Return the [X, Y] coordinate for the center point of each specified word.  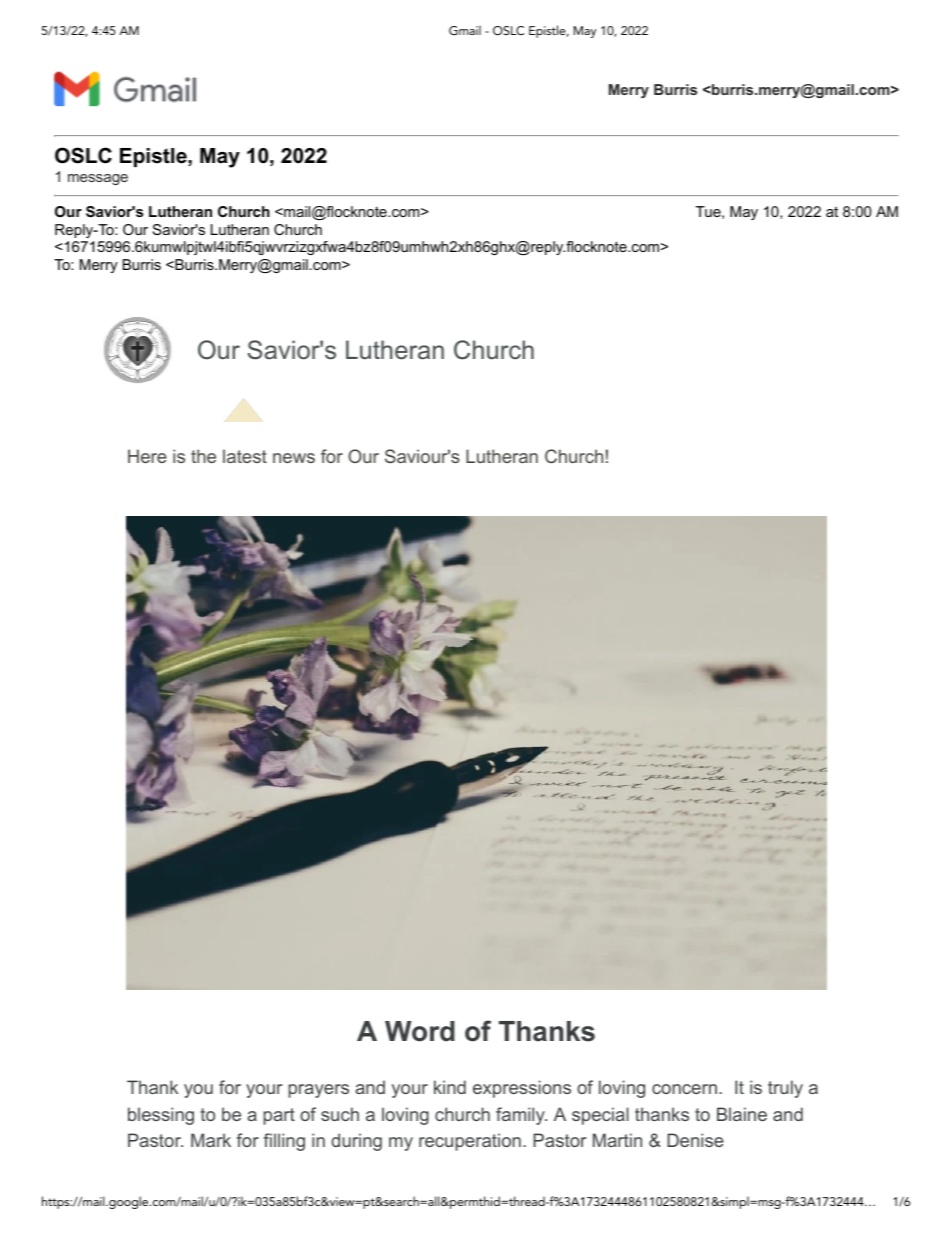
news [294, 458]
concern [684, 1089]
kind [450, 1087]
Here [147, 456]
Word [420, 1031]
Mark [211, 1140]
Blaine [742, 1114]
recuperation [470, 1142]
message [98, 179]
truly [785, 1089]
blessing [161, 1116]
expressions [522, 1089]
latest [245, 456]
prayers [318, 1091]
